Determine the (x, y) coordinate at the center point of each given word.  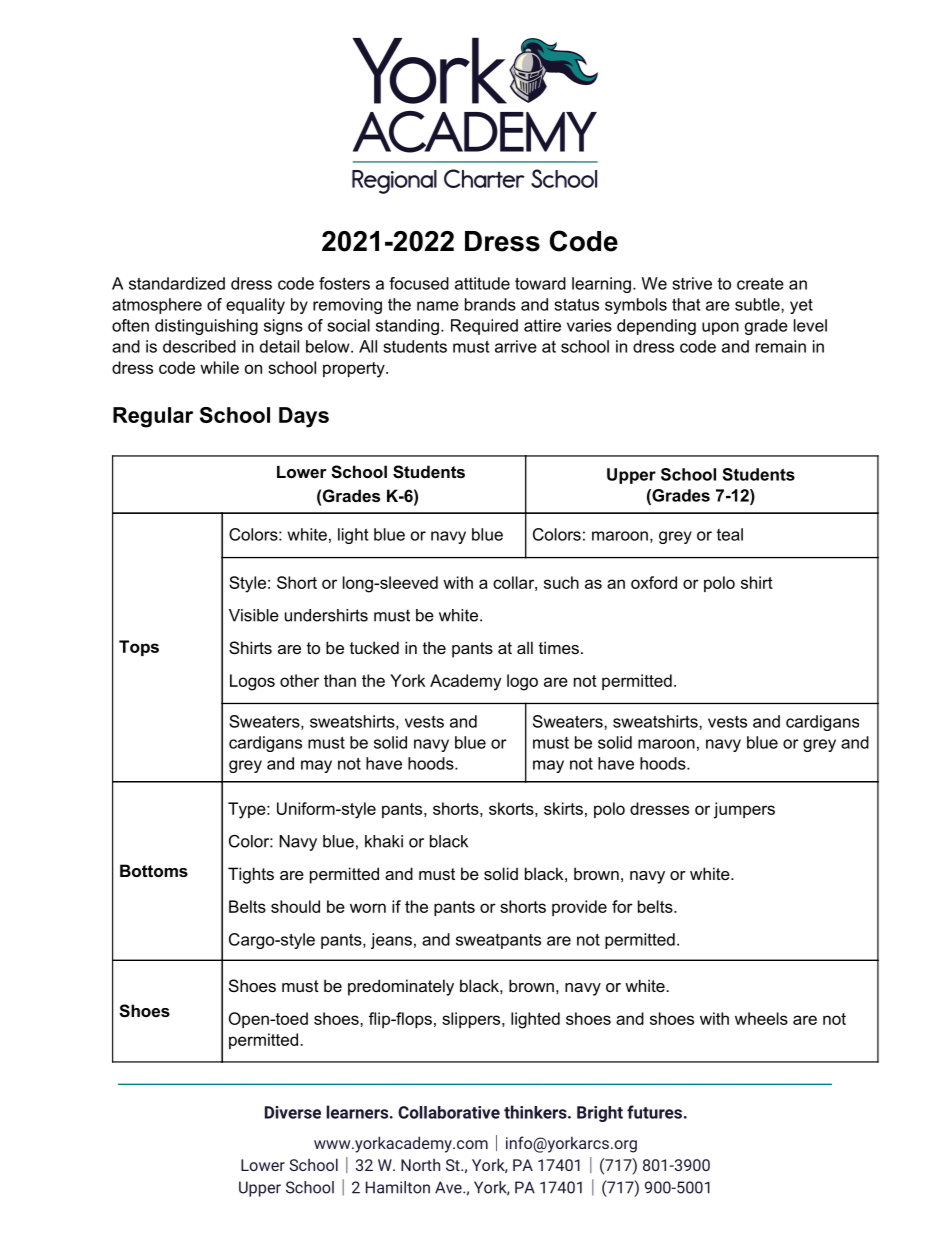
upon (720, 328)
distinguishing (206, 327)
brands (490, 304)
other (299, 680)
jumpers (744, 810)
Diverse (293, 1112)
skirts (563, 808)
